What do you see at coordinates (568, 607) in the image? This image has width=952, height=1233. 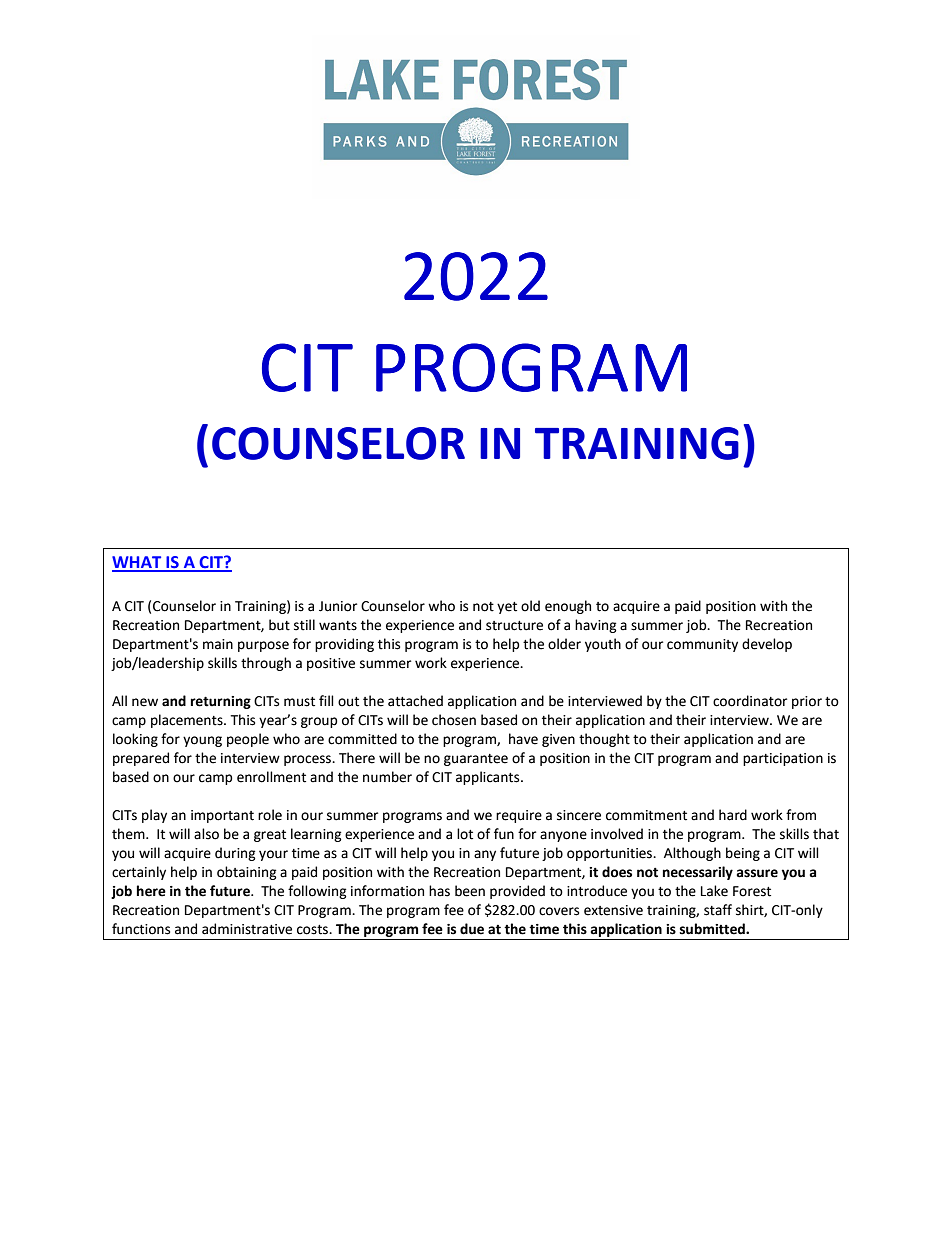 I see `enough` at bounding box center [568, 607].
